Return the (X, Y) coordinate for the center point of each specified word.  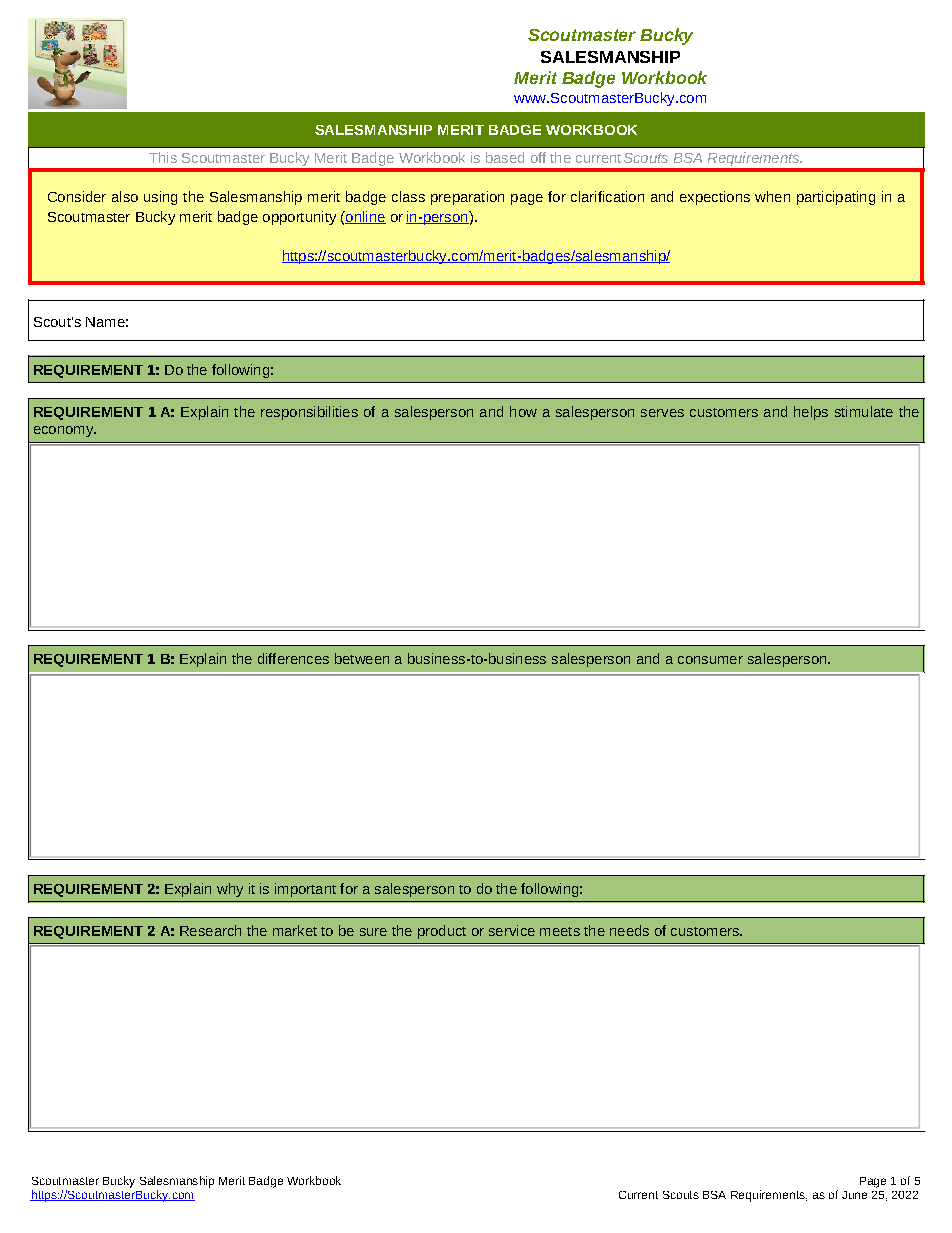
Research (210, 930)
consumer (710, 660)
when (772, 196)
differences (293, 658)
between (362, 658)
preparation (467, 198)
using (160, 198)
